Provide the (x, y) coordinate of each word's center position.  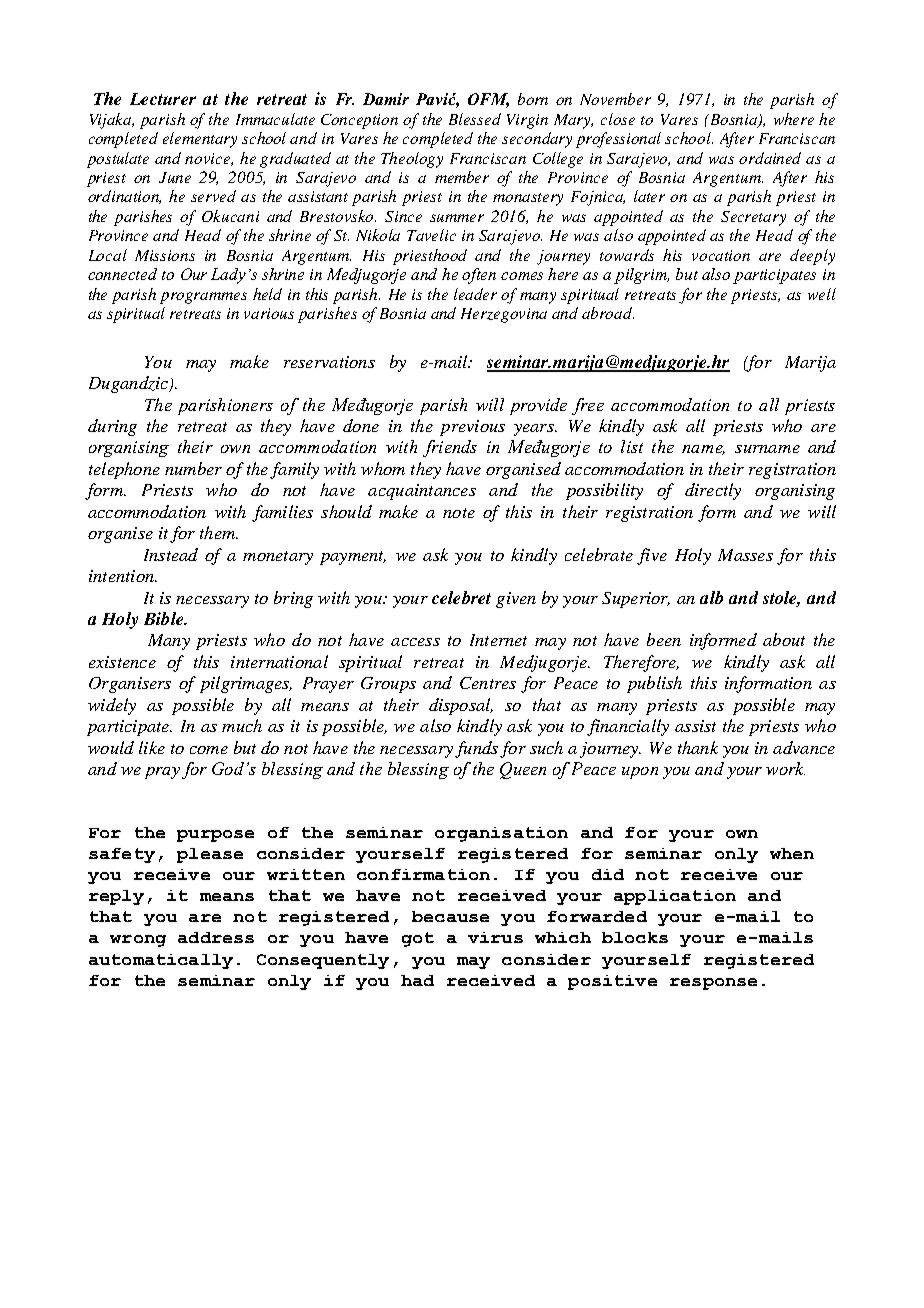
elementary (200, 140)
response (713, 984)
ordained (770, 158)
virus (495, 937)
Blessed (475, 119)
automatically (161, 961)
